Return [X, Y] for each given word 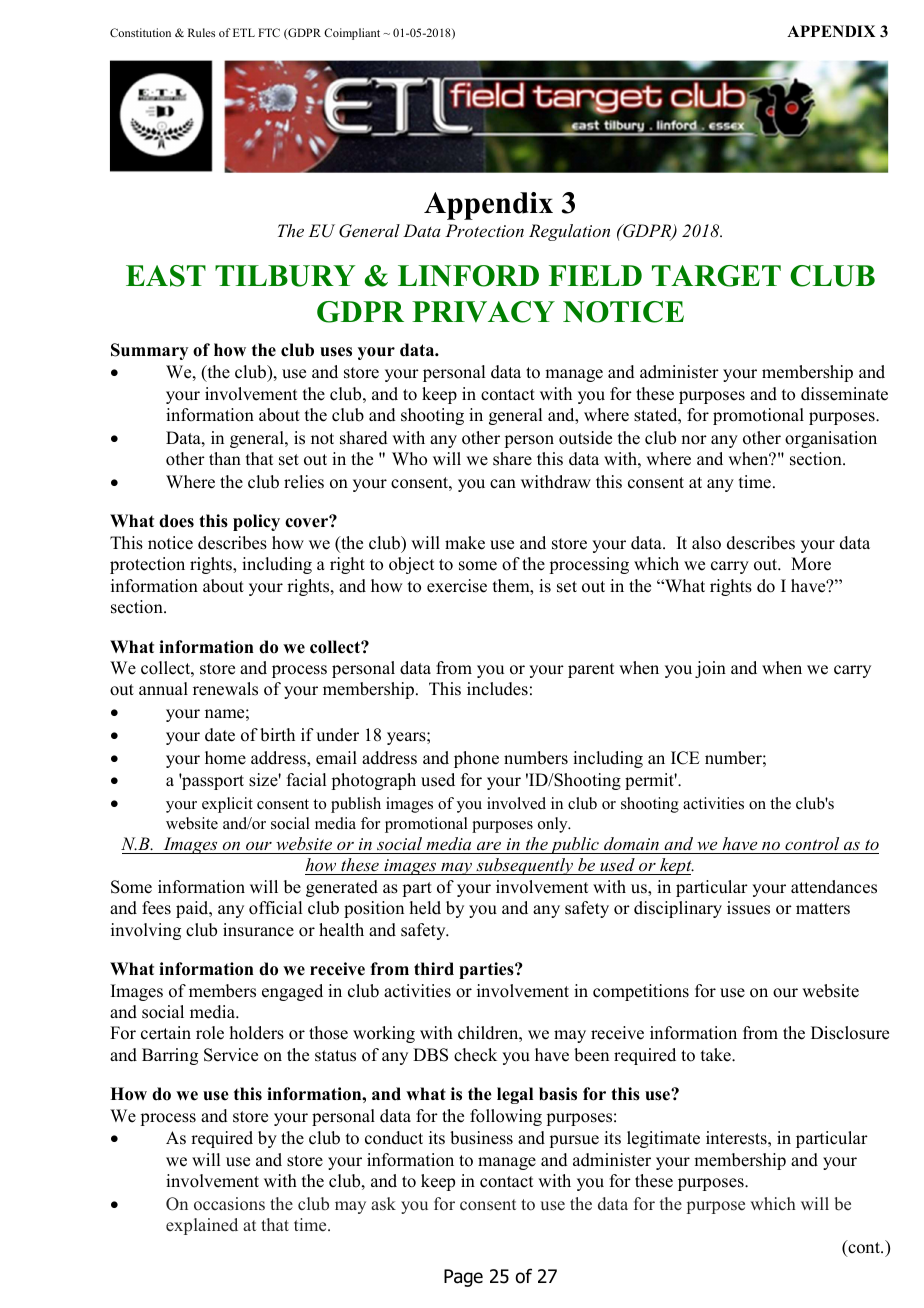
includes [497, 689]
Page [463, 1278]
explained [202, 1226]
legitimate [663, 1139]
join [710, 669]
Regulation [569, 232]
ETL [244, 32]
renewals [225, 689]
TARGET [716, 276]
